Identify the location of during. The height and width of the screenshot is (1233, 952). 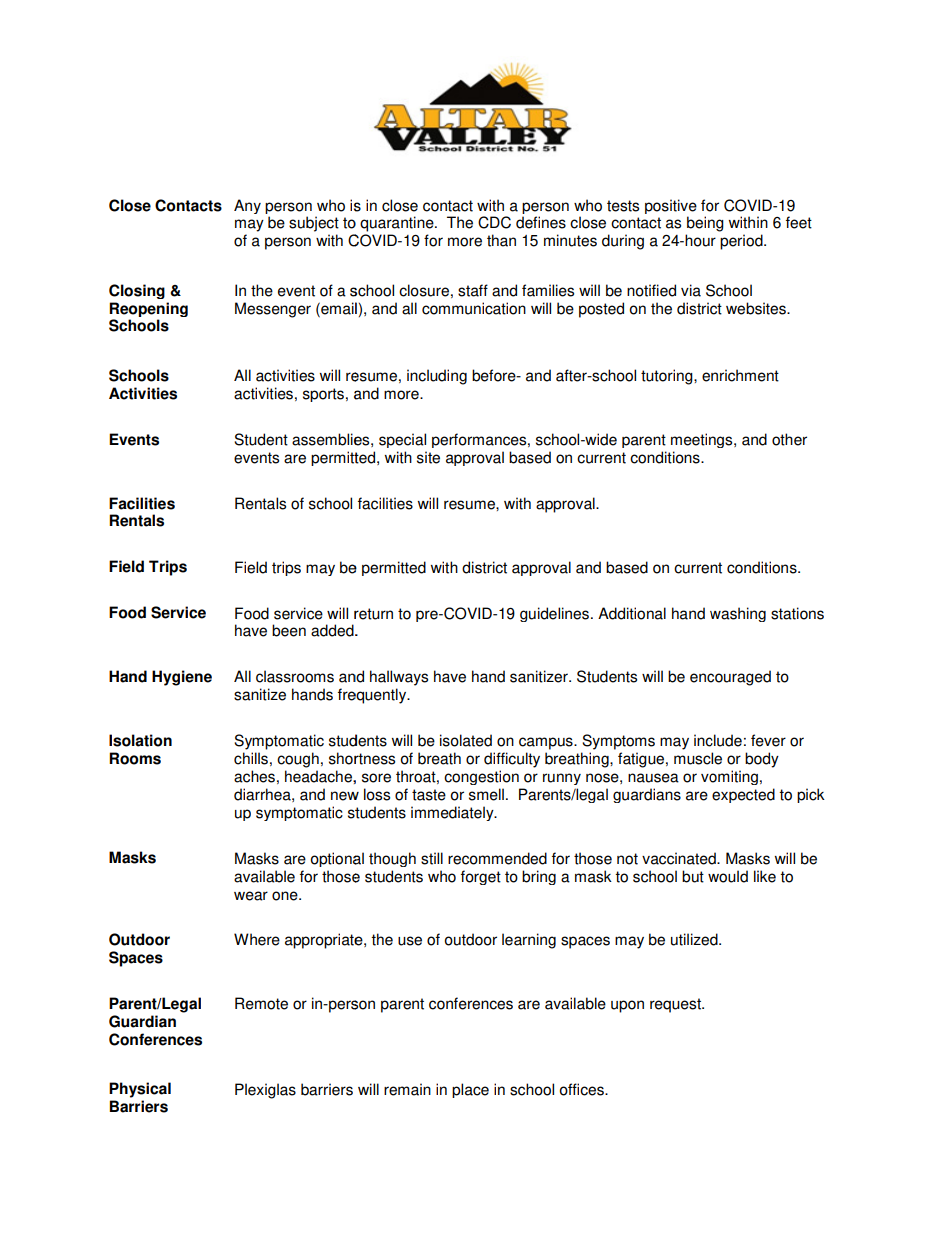
(623, 242).
